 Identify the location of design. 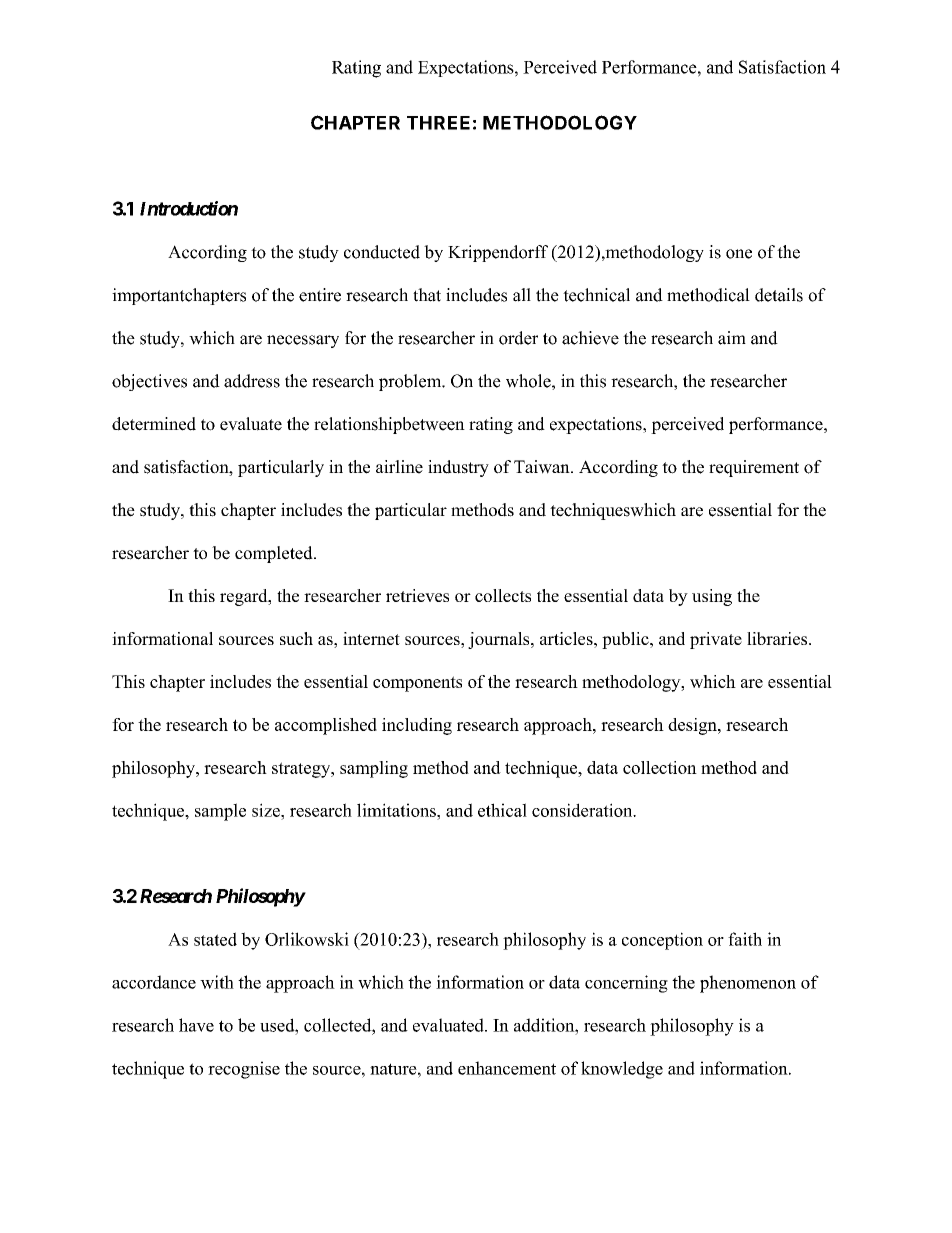
(693, 726).
